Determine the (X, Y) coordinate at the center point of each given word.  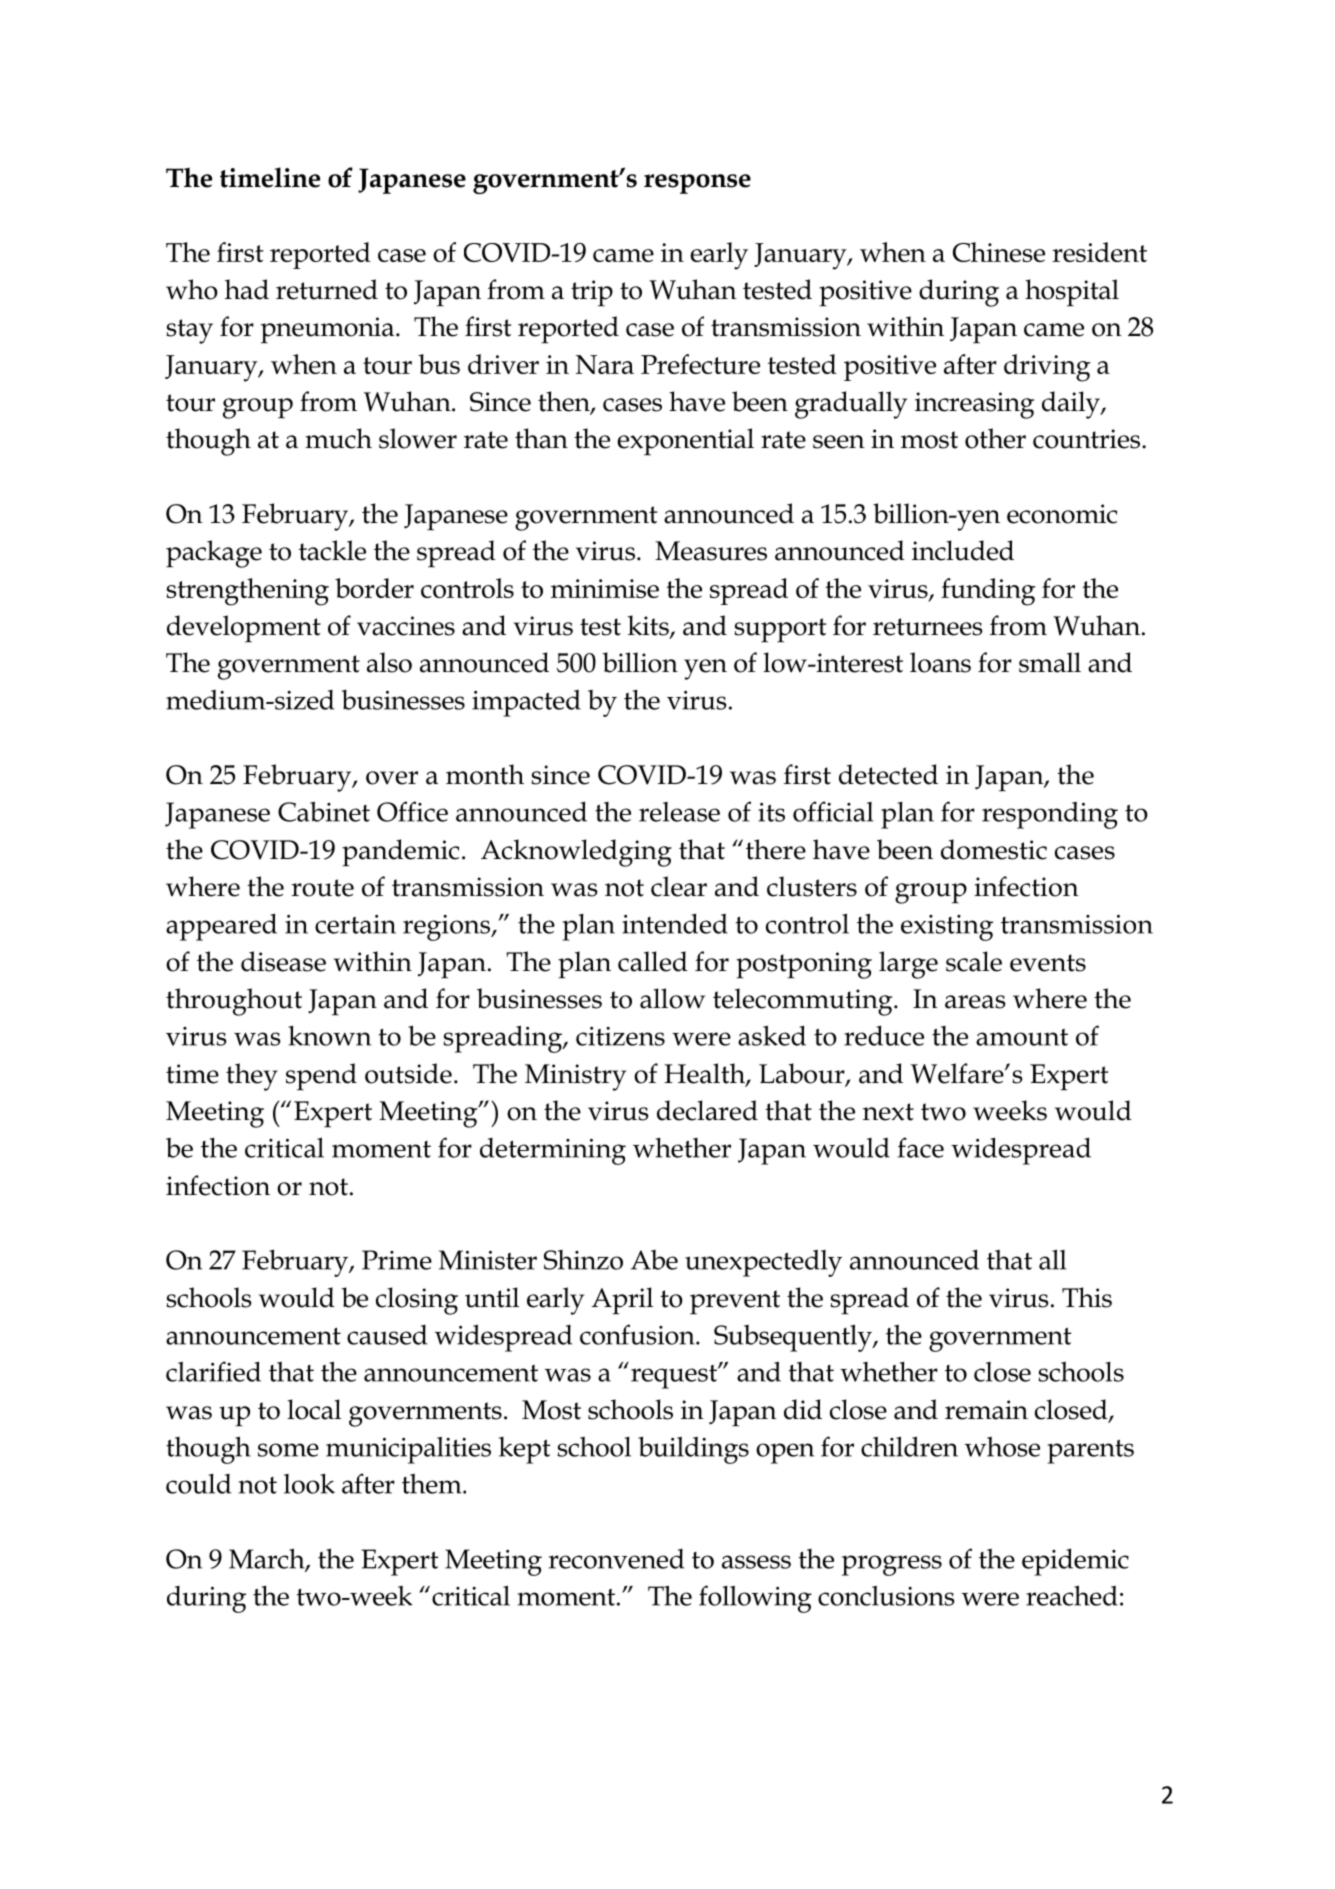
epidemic (1075, 1562)
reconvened (616, 1559)
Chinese (999, 252)
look (309, 1484)
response (697, 184)
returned (327, 289)
